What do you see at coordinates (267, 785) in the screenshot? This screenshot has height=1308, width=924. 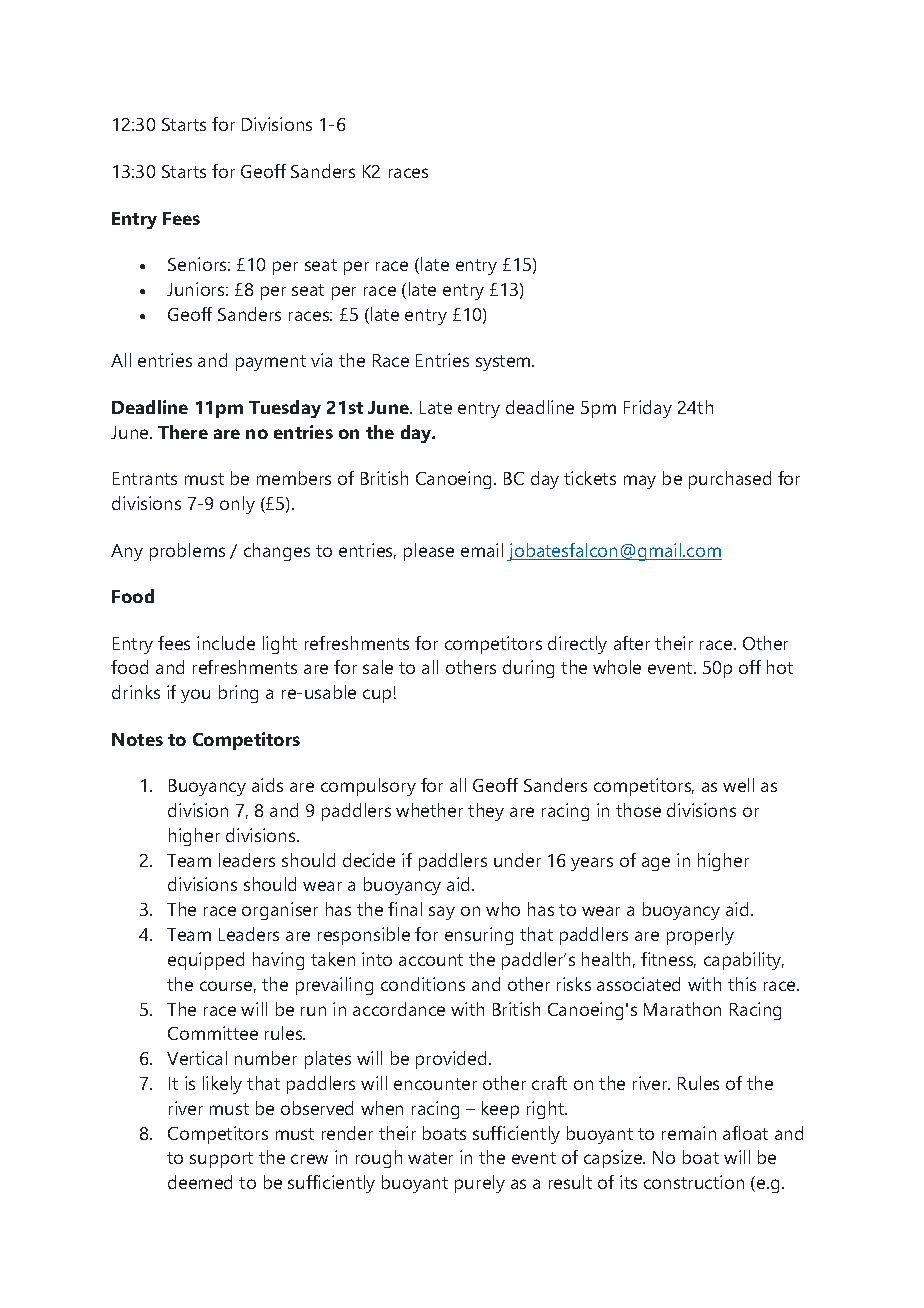 I see `aids` at bounding box center [267, 785].
